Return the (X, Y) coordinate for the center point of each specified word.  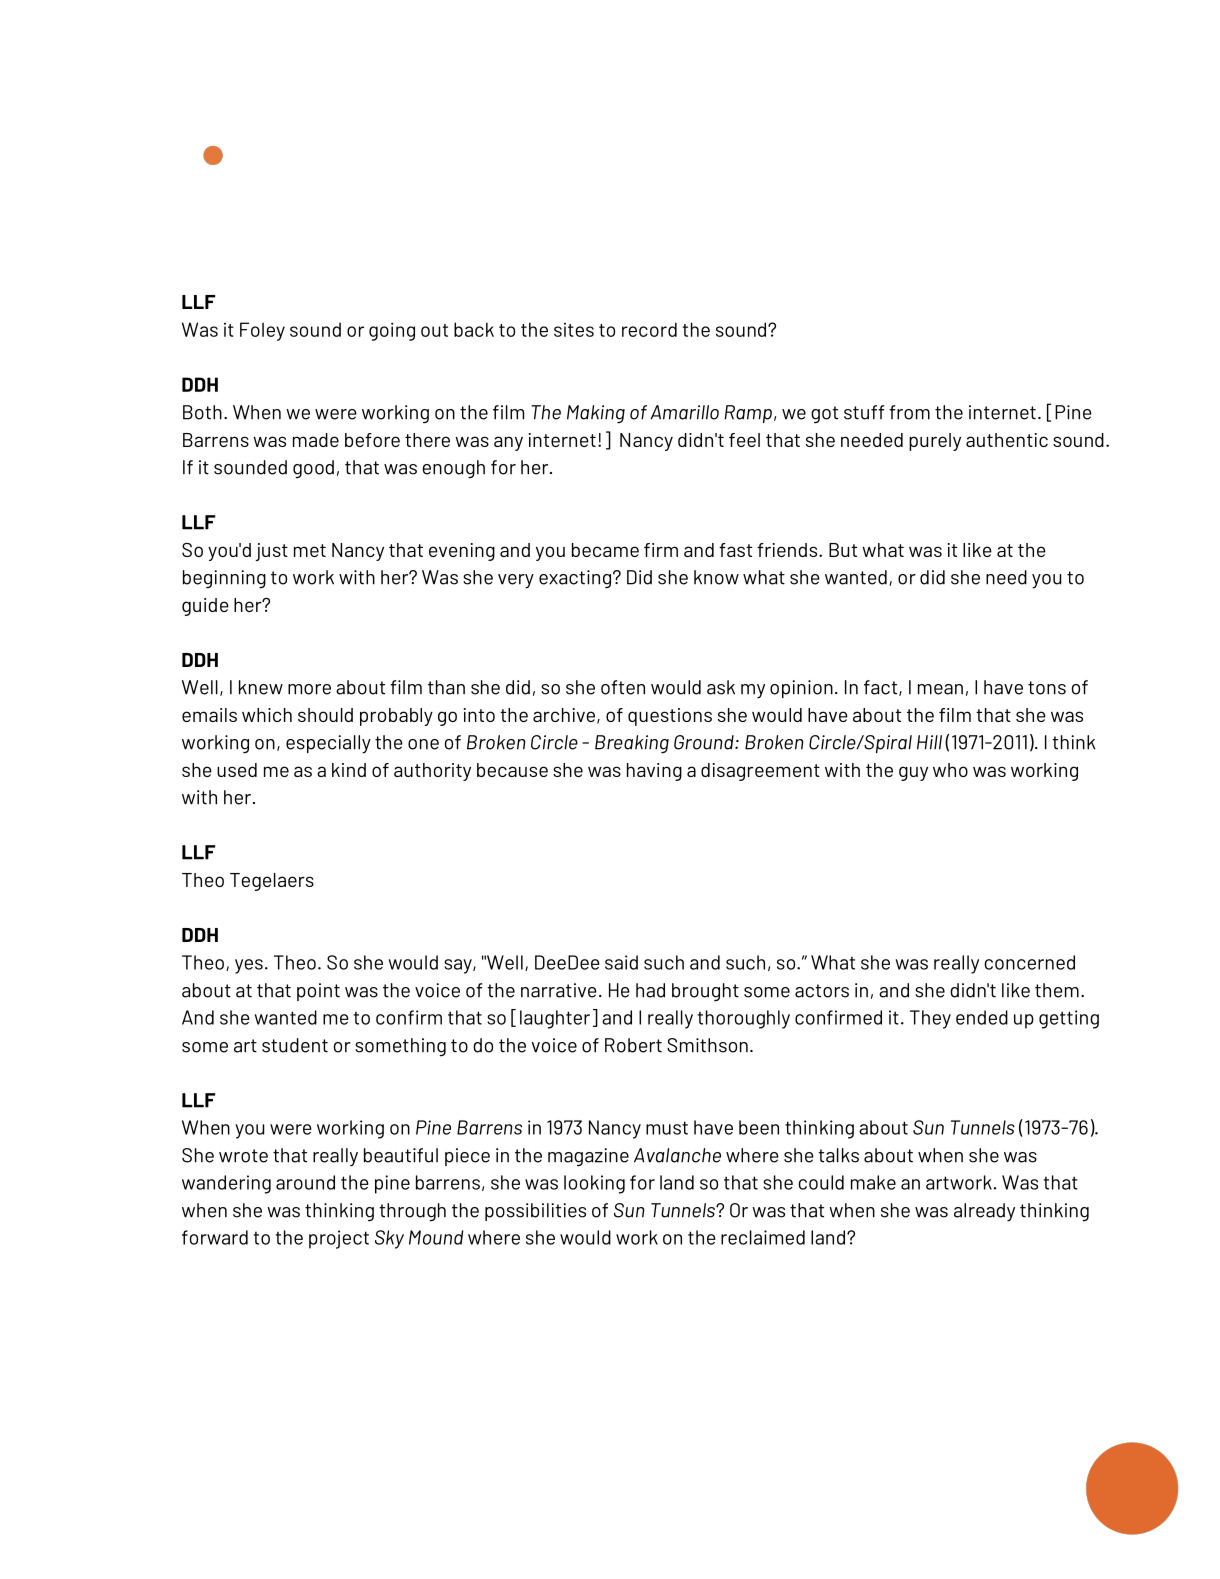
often (623, 687)
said (621, 962)
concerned (1029, 962)
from (909, 412)
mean (940, 689)
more (309, 689)
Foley (262, 331)
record (649, 329)
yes (249, 966)
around (305, 1182)
